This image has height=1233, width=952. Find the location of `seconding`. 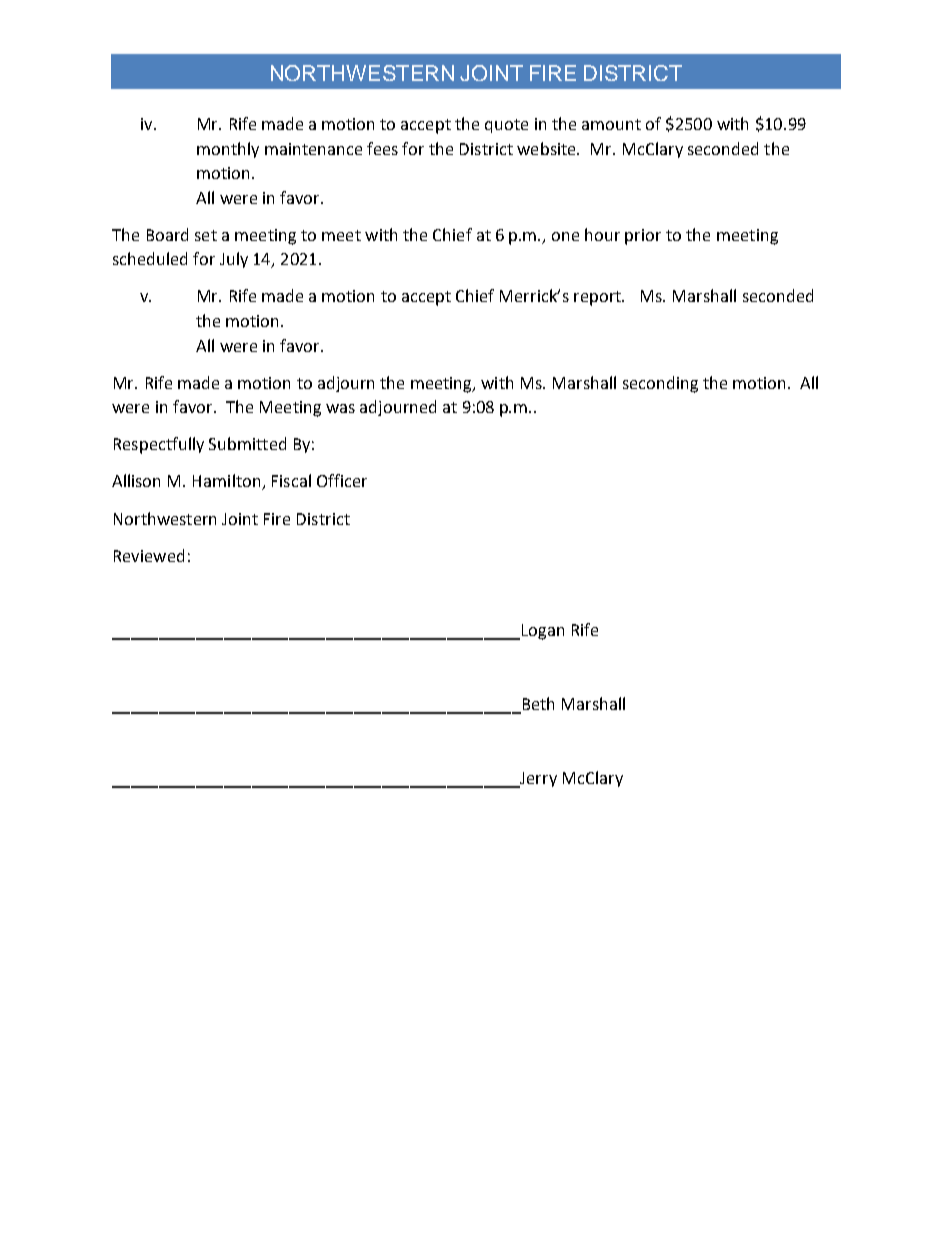

seconding is located at coordinates (660, 384).
